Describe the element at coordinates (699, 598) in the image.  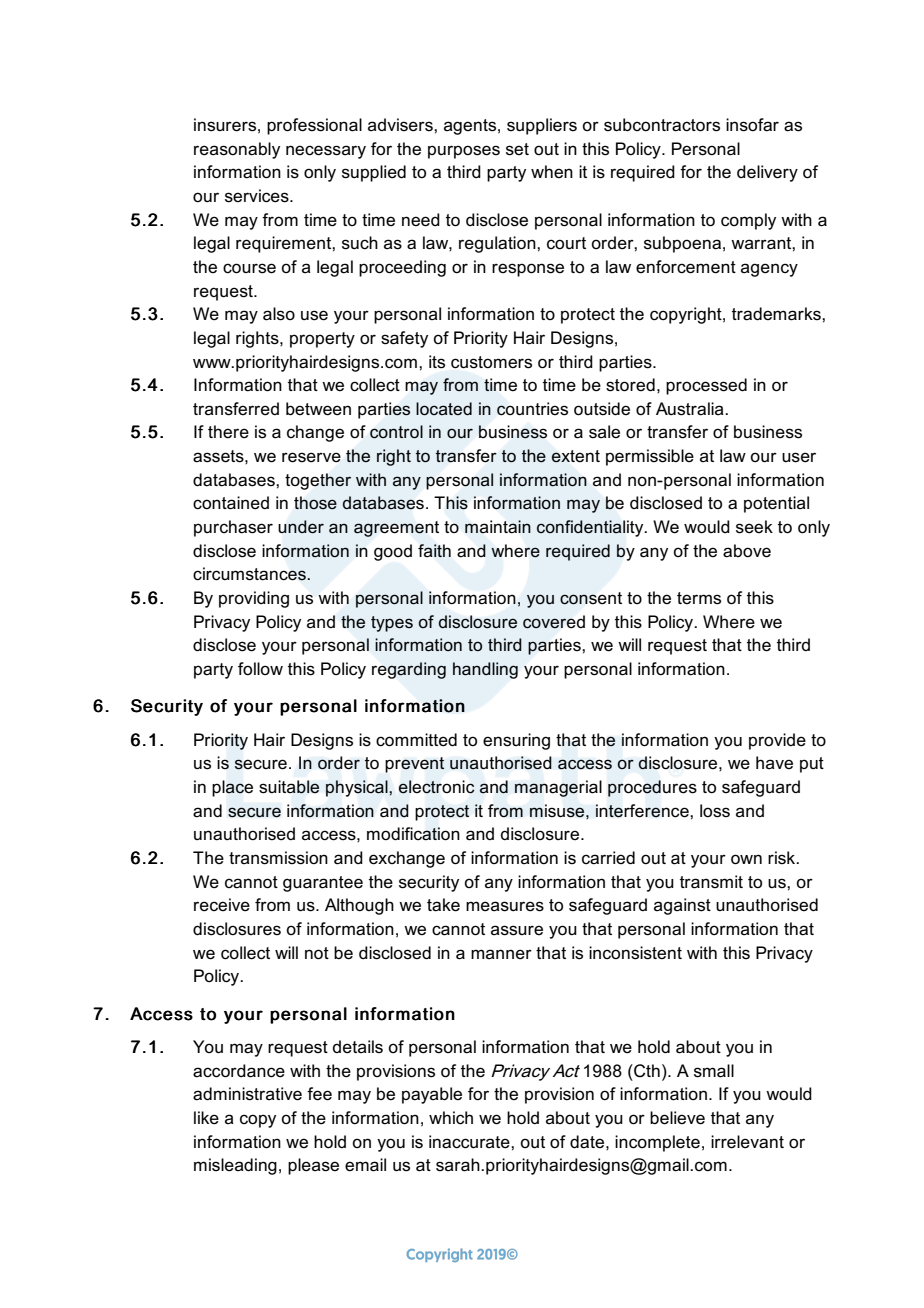
I see `terms` at that location.
